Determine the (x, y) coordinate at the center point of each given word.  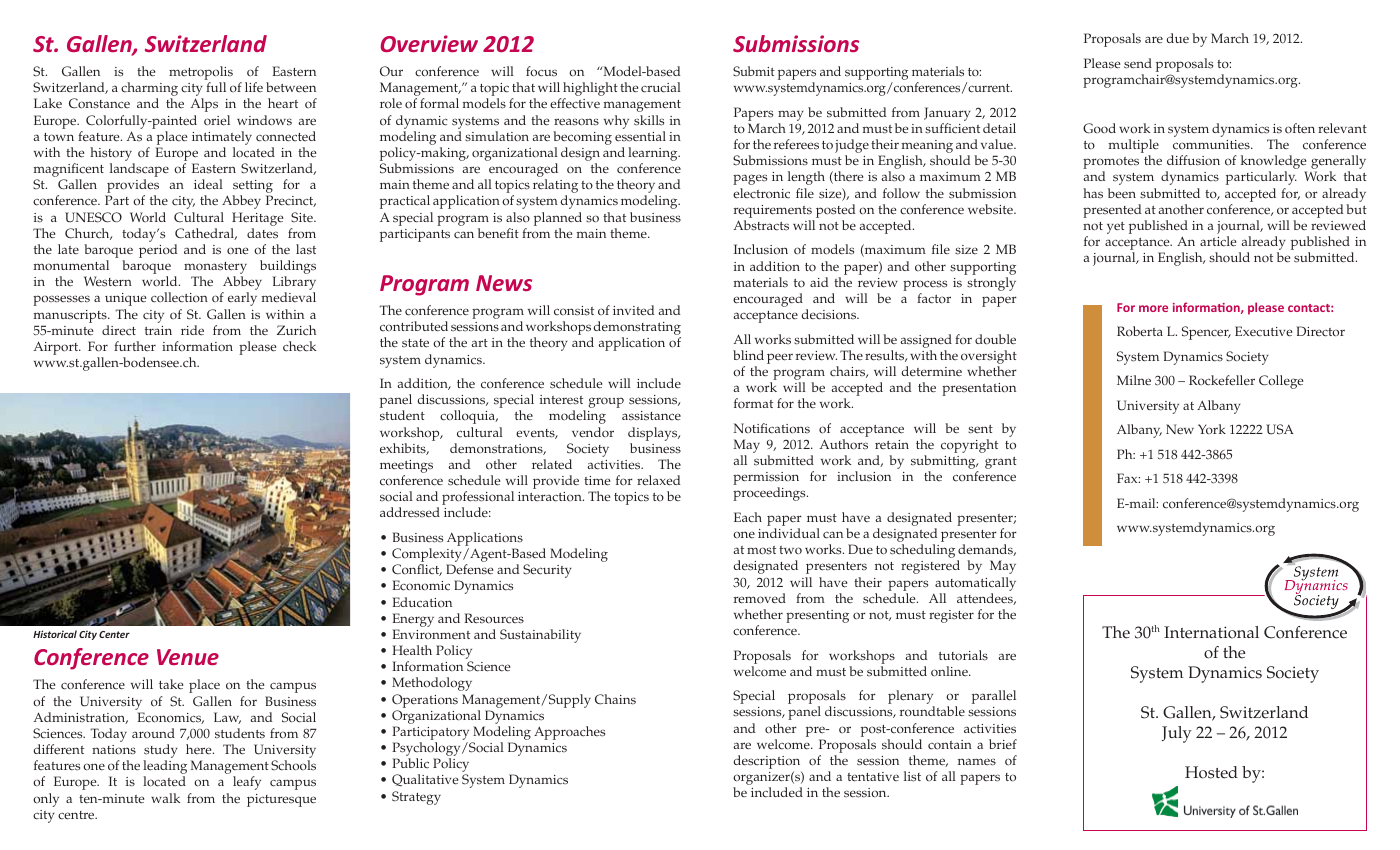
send (1138, 63)
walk (165, 798)
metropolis (201, 74)
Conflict (417, 570)
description (767, 763)
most (761, 550)
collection (179, 297)
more (1153, 308)
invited (633, 310)
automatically (975, 584)
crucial (661, 87)
